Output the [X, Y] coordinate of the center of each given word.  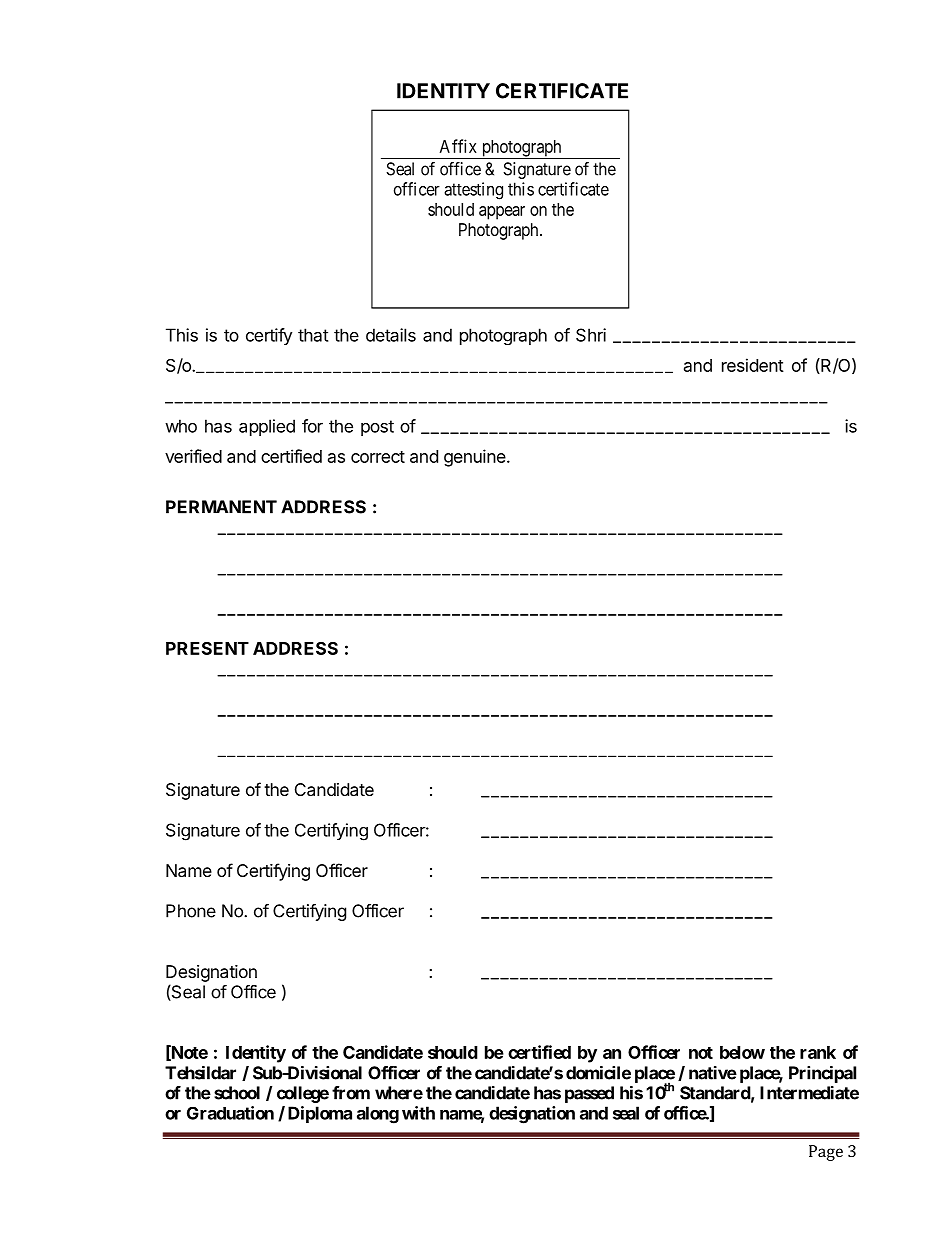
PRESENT [207, 648]
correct [378, 457]
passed [589, 1094]
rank [818, 1052]
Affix [458, 146]
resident [753, 365]
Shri [591, 335]
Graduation [230, 1113]
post [377, 428]
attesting [473, 191]
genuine [475, 458]
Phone [191, 911]
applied [267, 427]
